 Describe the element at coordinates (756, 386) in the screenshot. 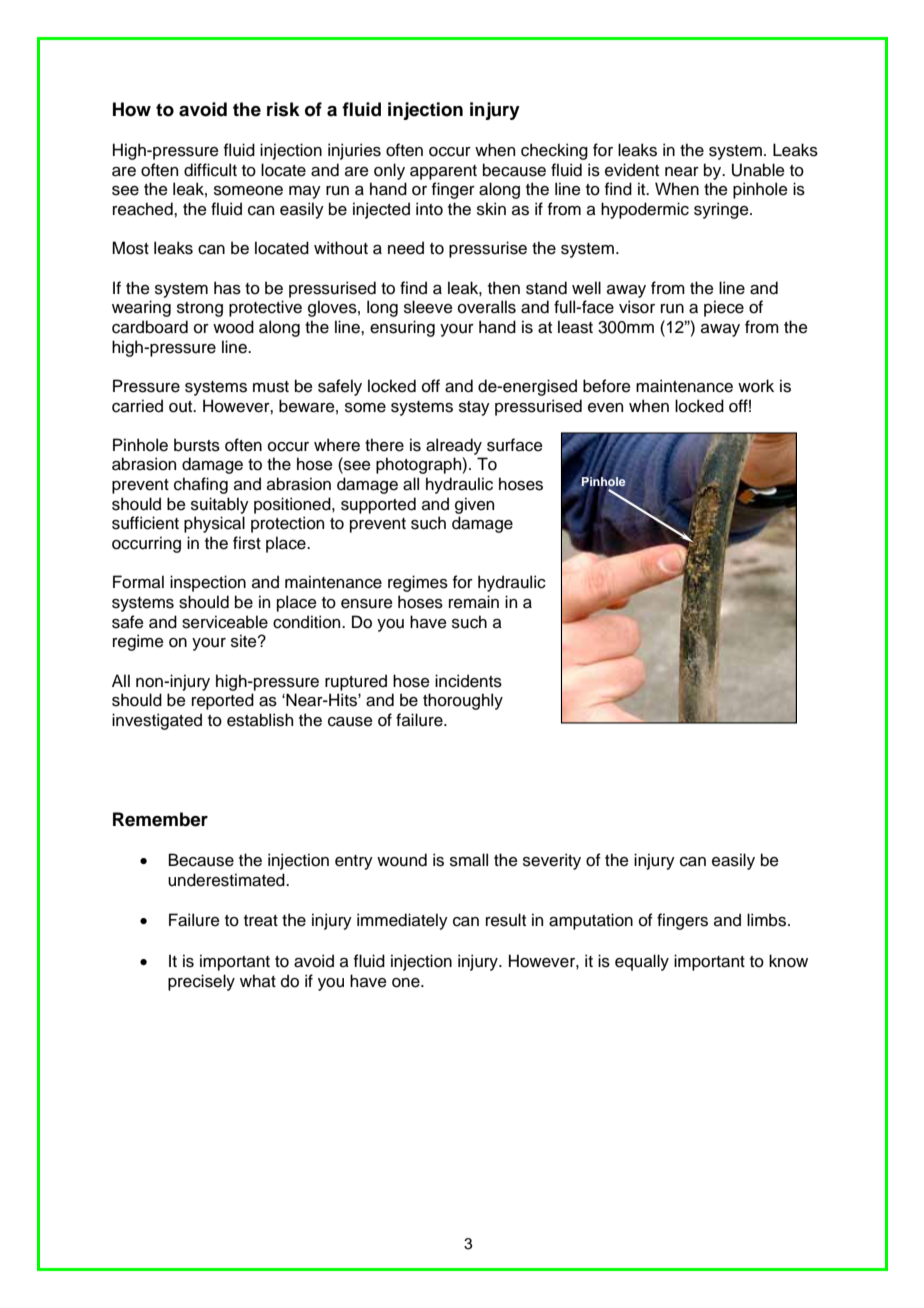

I see `work` at that location.
